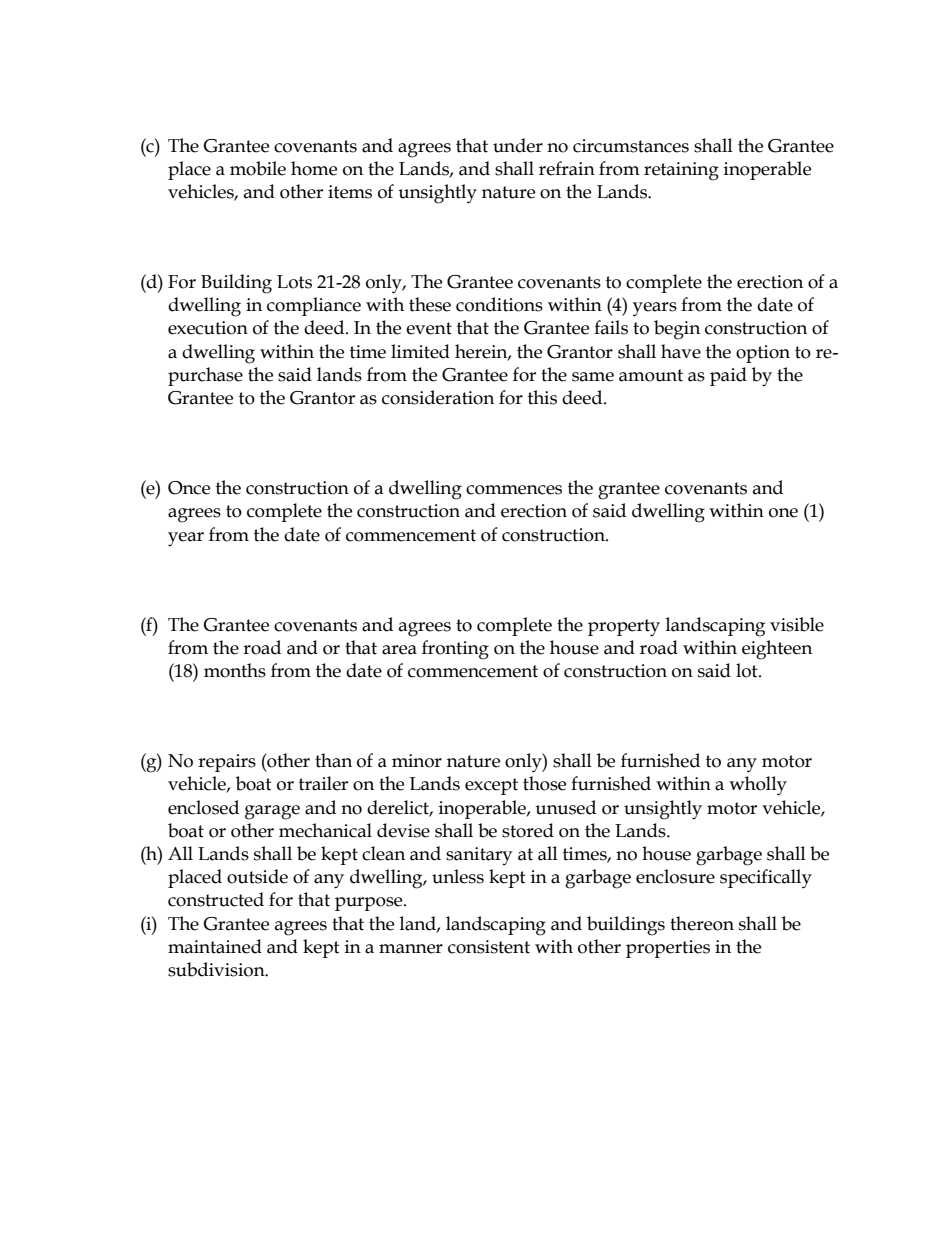 The height and width of the image is (1233, 952). I want to click on maintained, so click(215, 946).
